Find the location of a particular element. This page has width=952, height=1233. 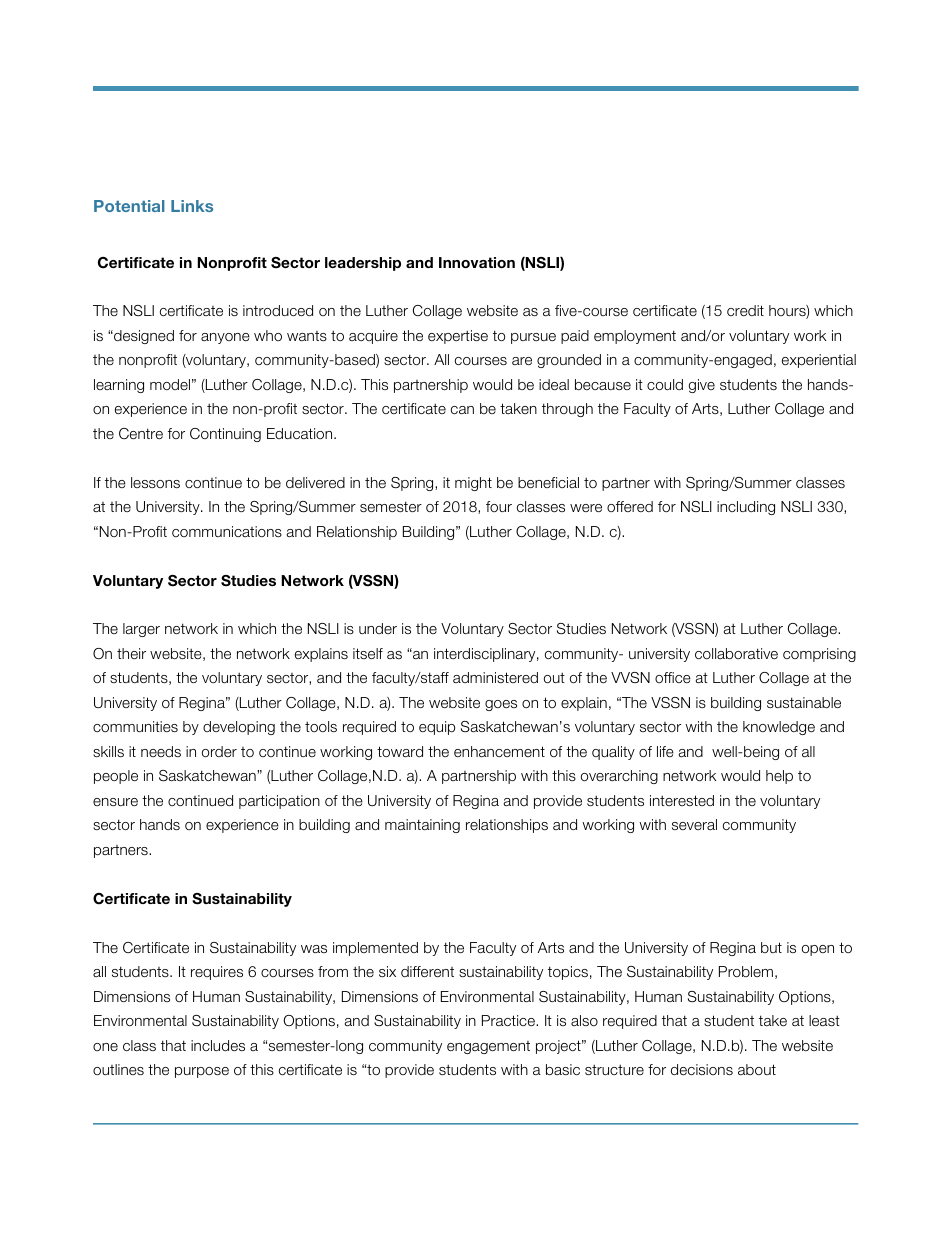

order is located at coordinates (219, 751).
